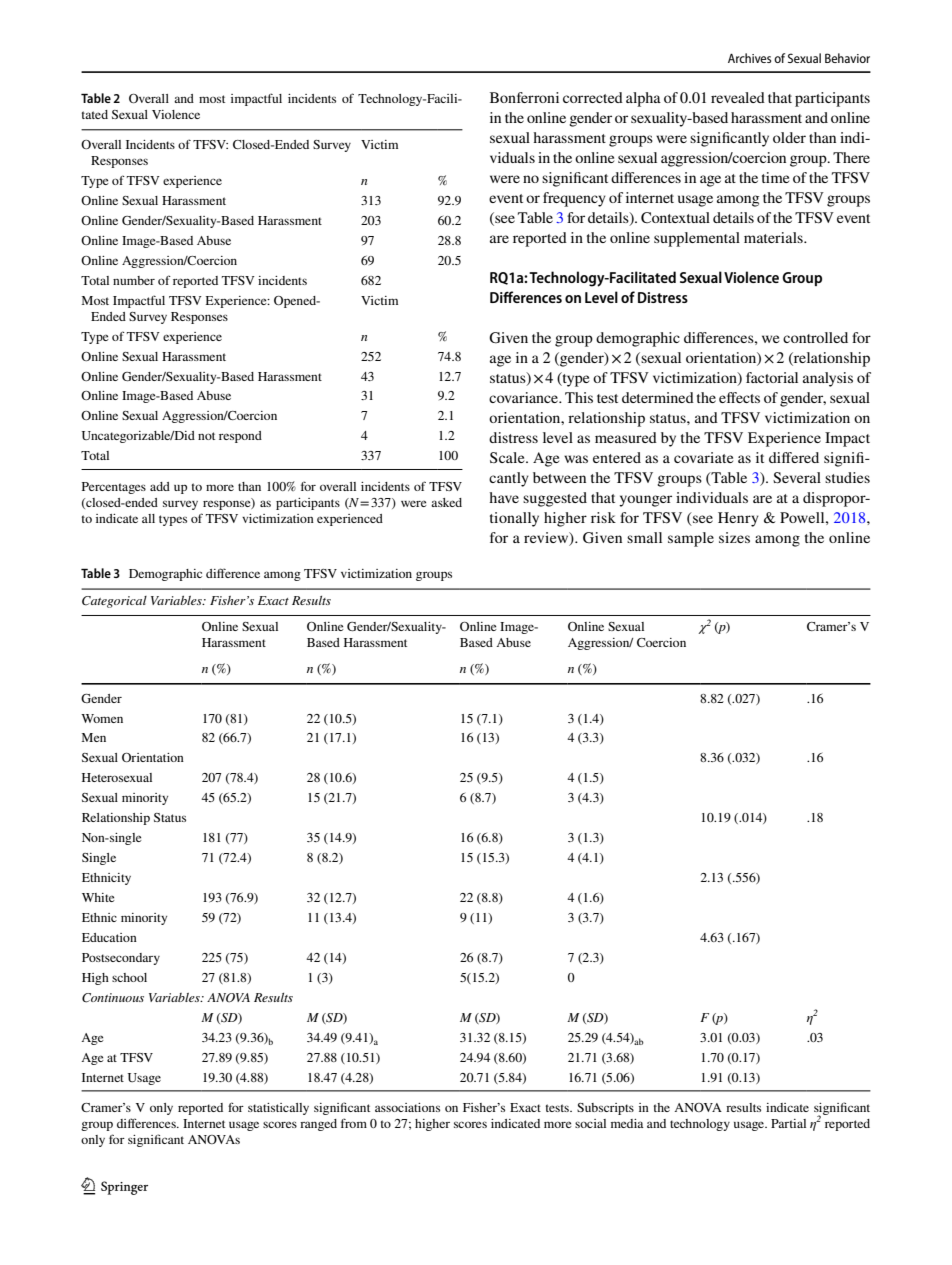 This screenshot has width=952, height=1265. I want to click on statistically, so click(278, 1109).
